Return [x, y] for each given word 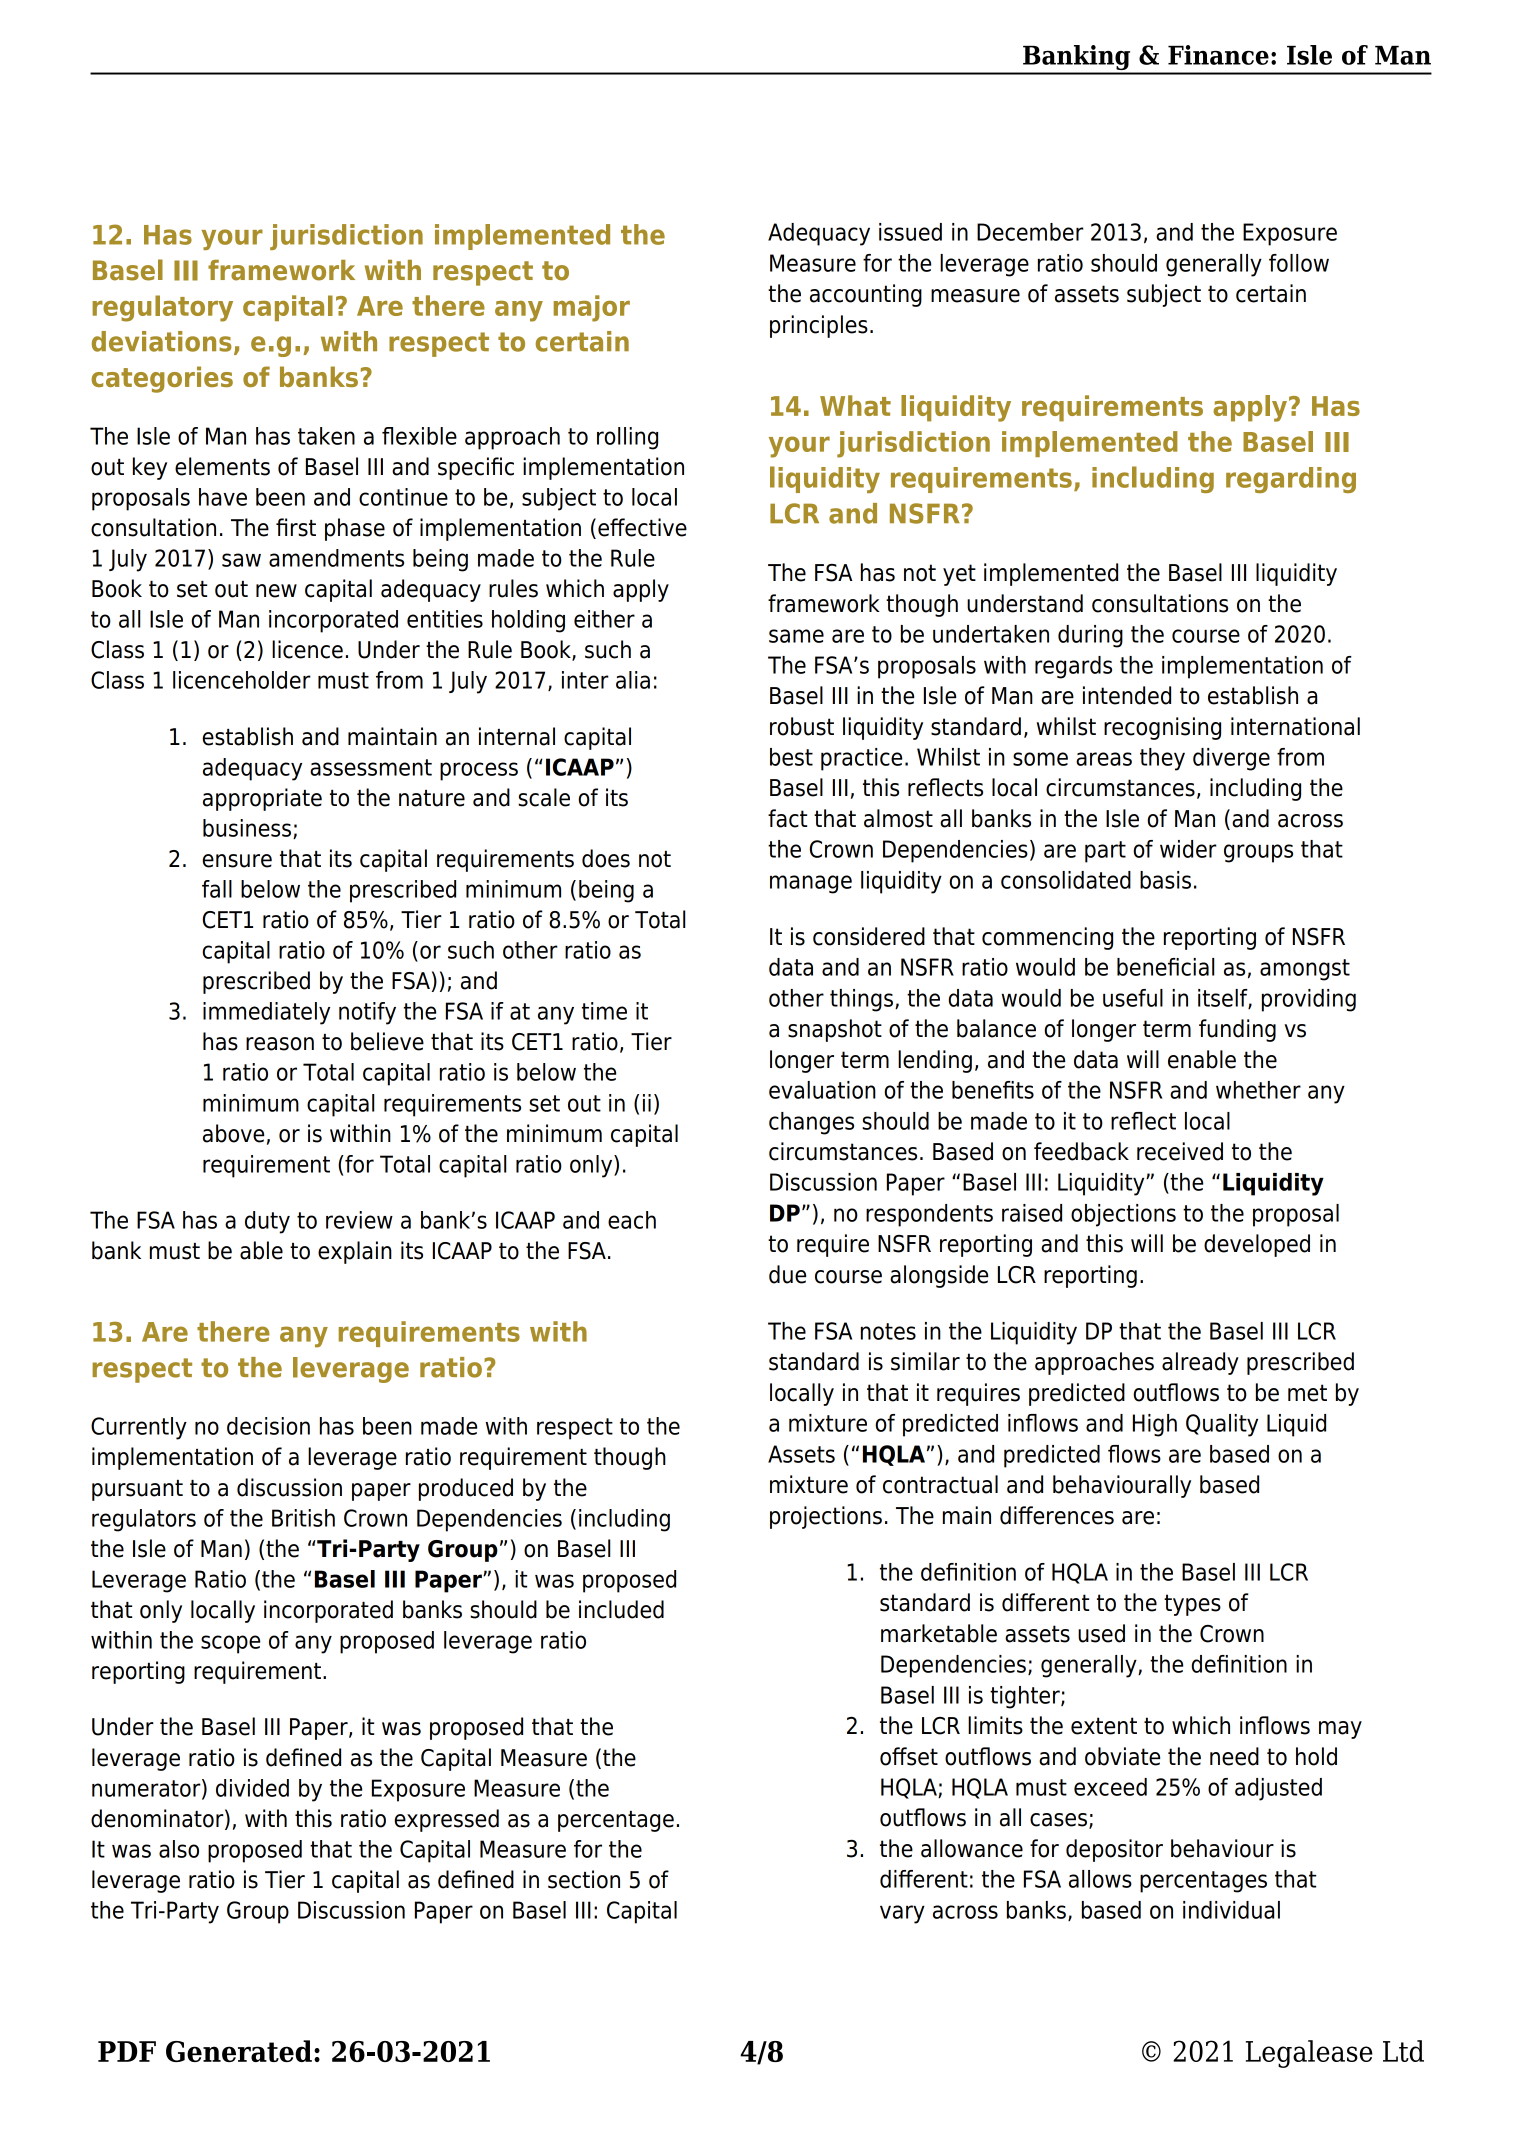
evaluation [822, 1090]
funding [1237, 1030]
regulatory [162, 308]
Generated [239, 2051]
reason [280, 1044]
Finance [1218, 55]
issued [910, 232]
